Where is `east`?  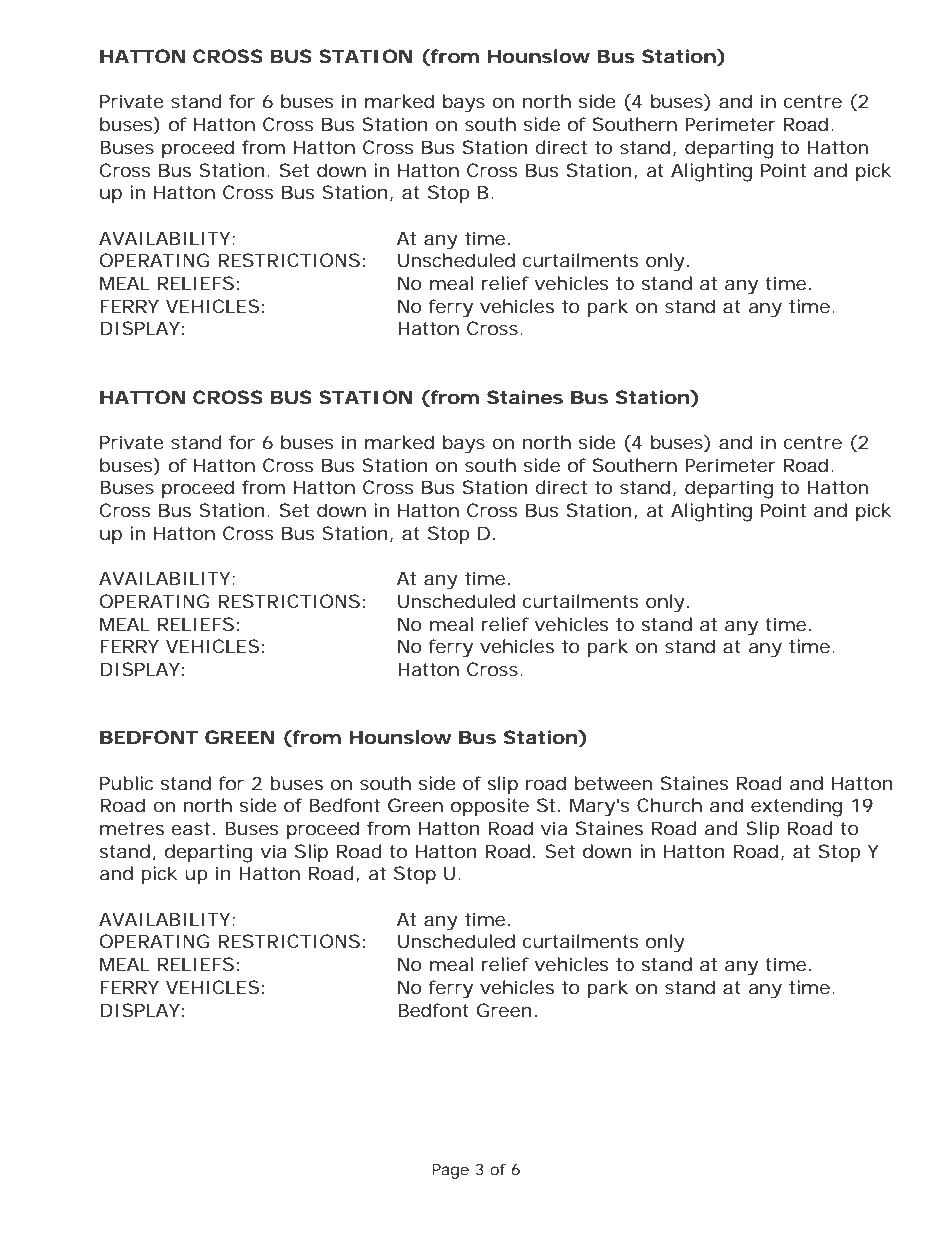
east is located at coordinates (190, 828).
